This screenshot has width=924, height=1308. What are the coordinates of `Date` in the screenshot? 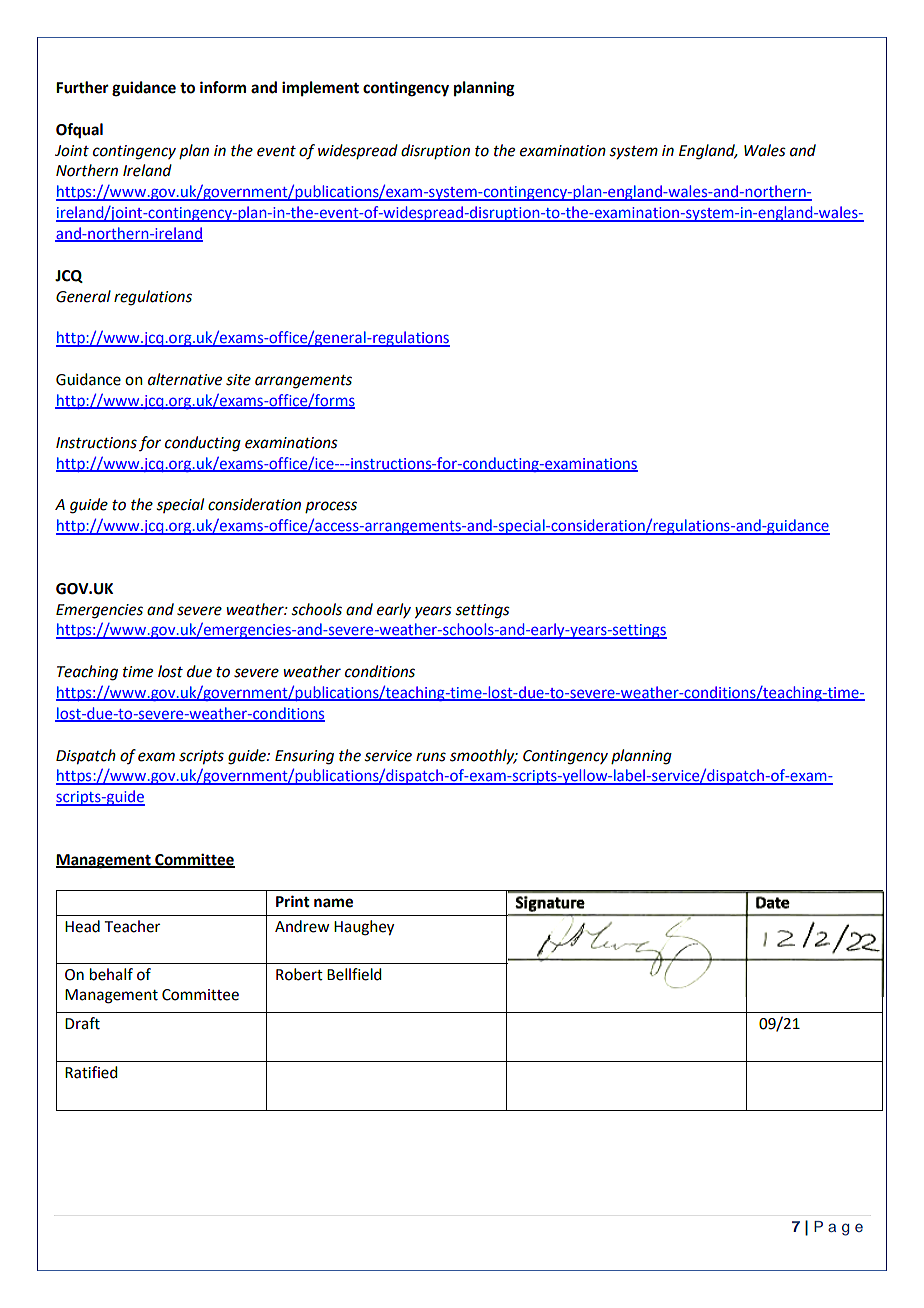 It's located at (773, 902).
